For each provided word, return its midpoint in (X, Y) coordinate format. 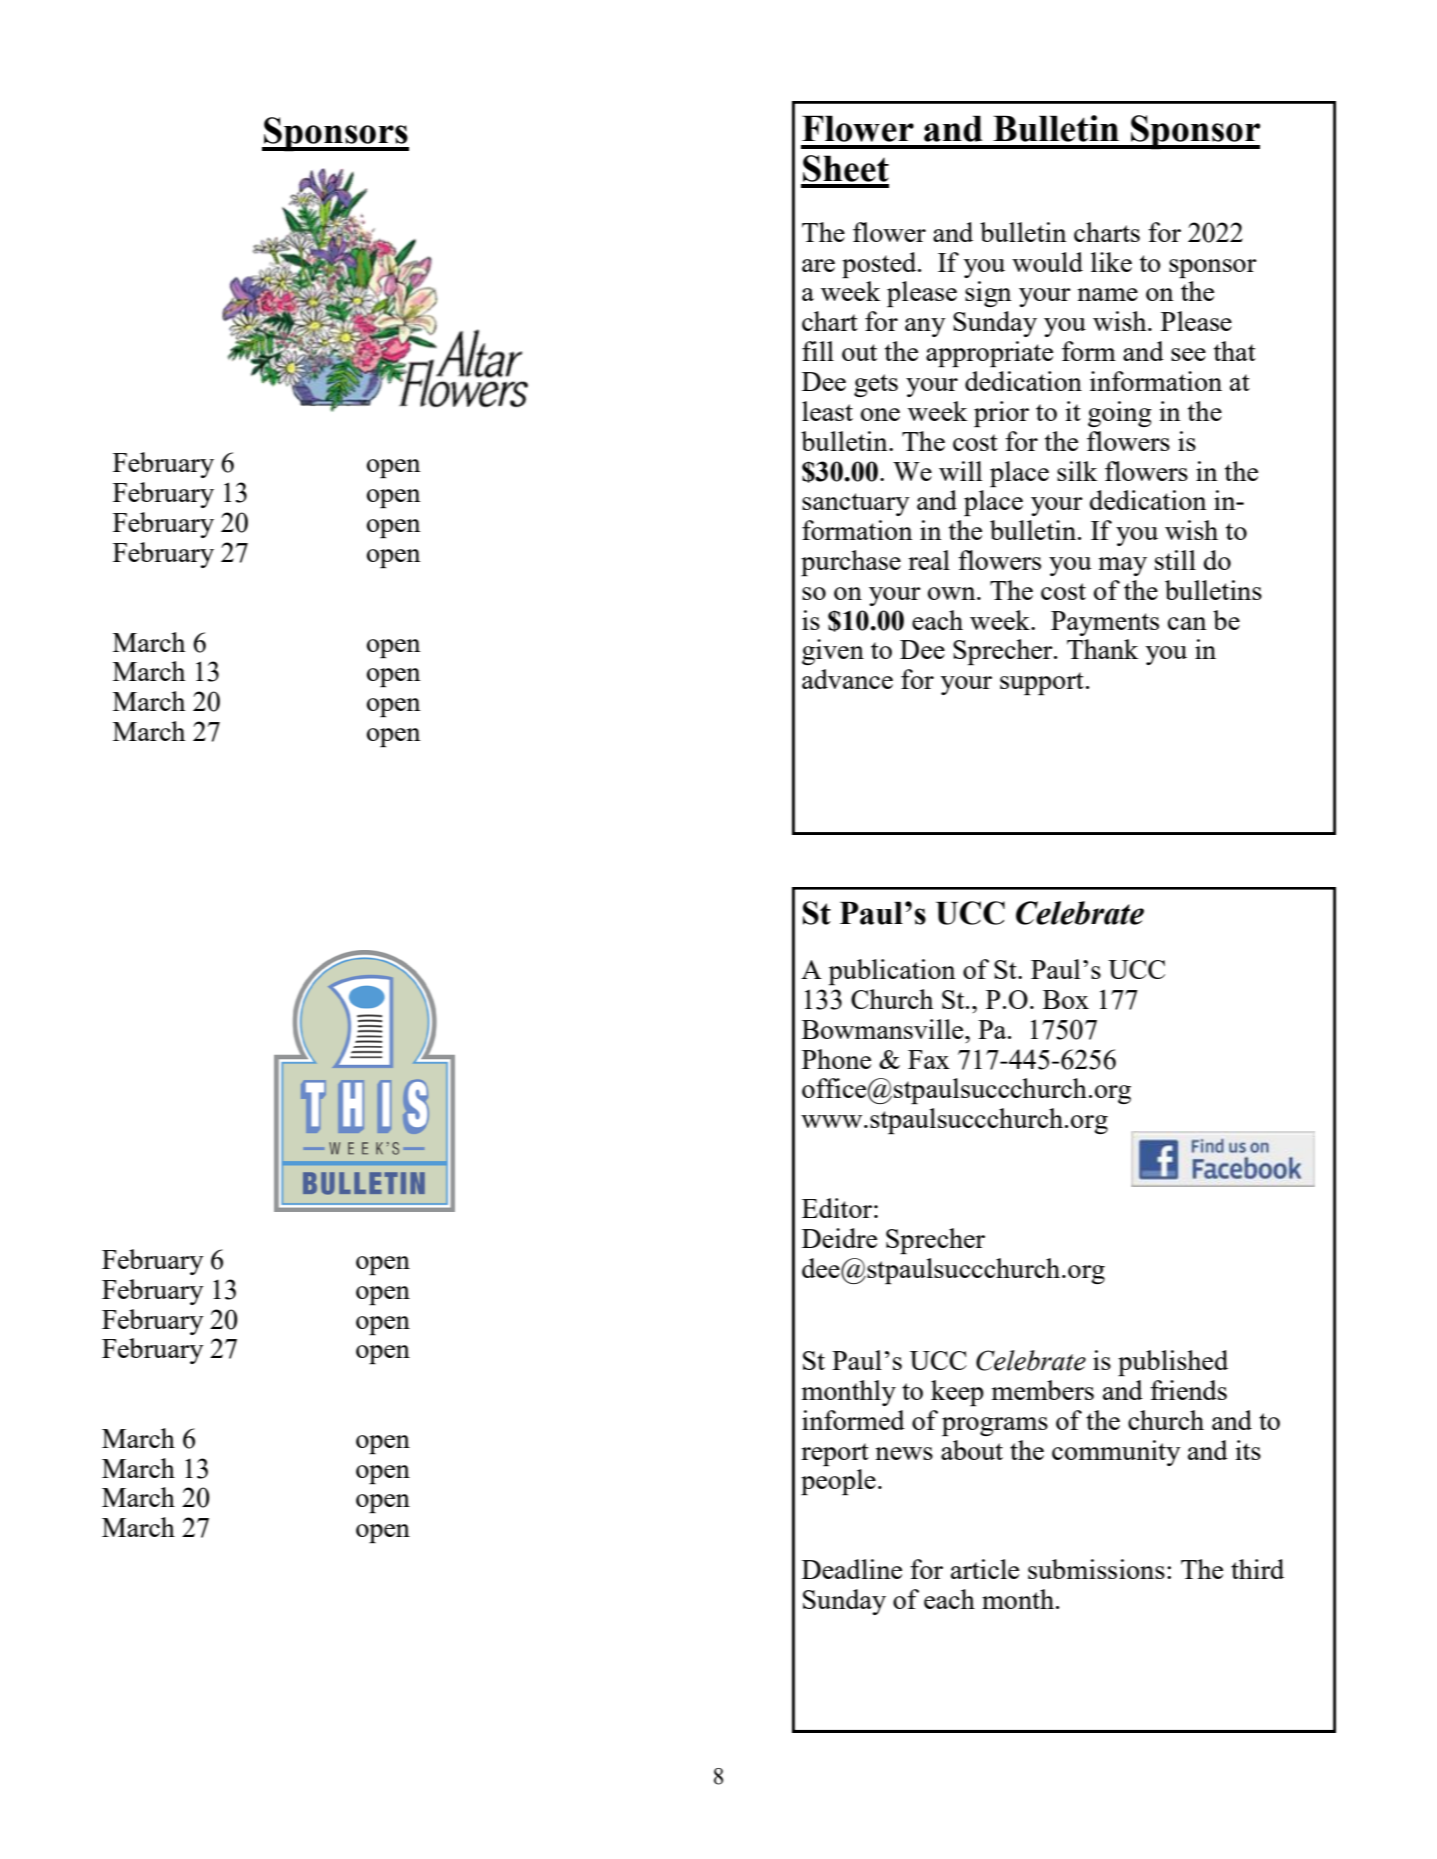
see (1188, 354)
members (1043, 1390)
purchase (851, 563)
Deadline (852, 1569)
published (1173, 1363)
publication (892, 972)
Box (1066, 999)
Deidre (839, 1238)
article (985, 1569)
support (1042, 683)
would (1047, 262)
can (1187, 623)
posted (880, 265)
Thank (1102, 649)
